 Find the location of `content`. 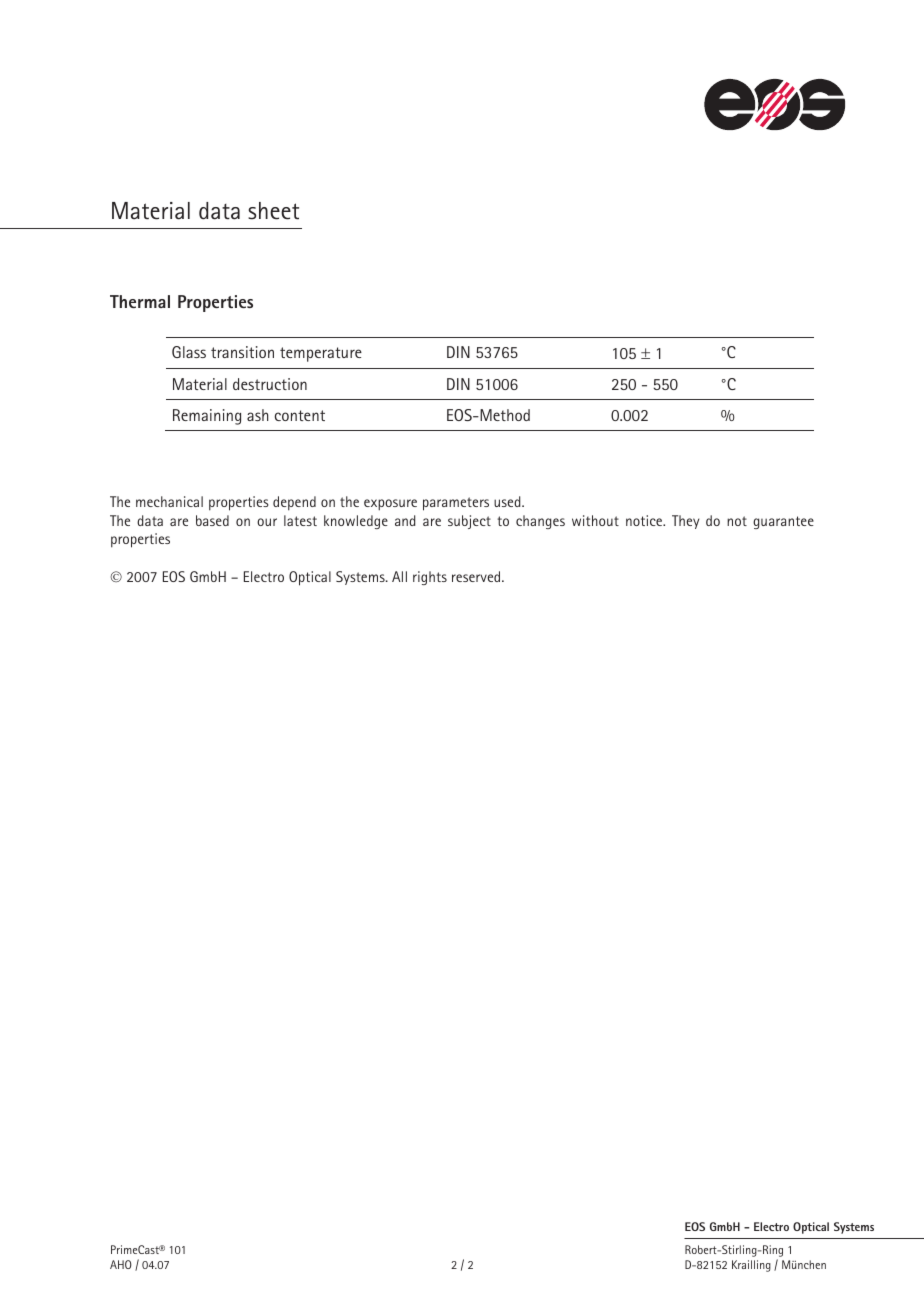

content is located at coordinates (300, 415).
